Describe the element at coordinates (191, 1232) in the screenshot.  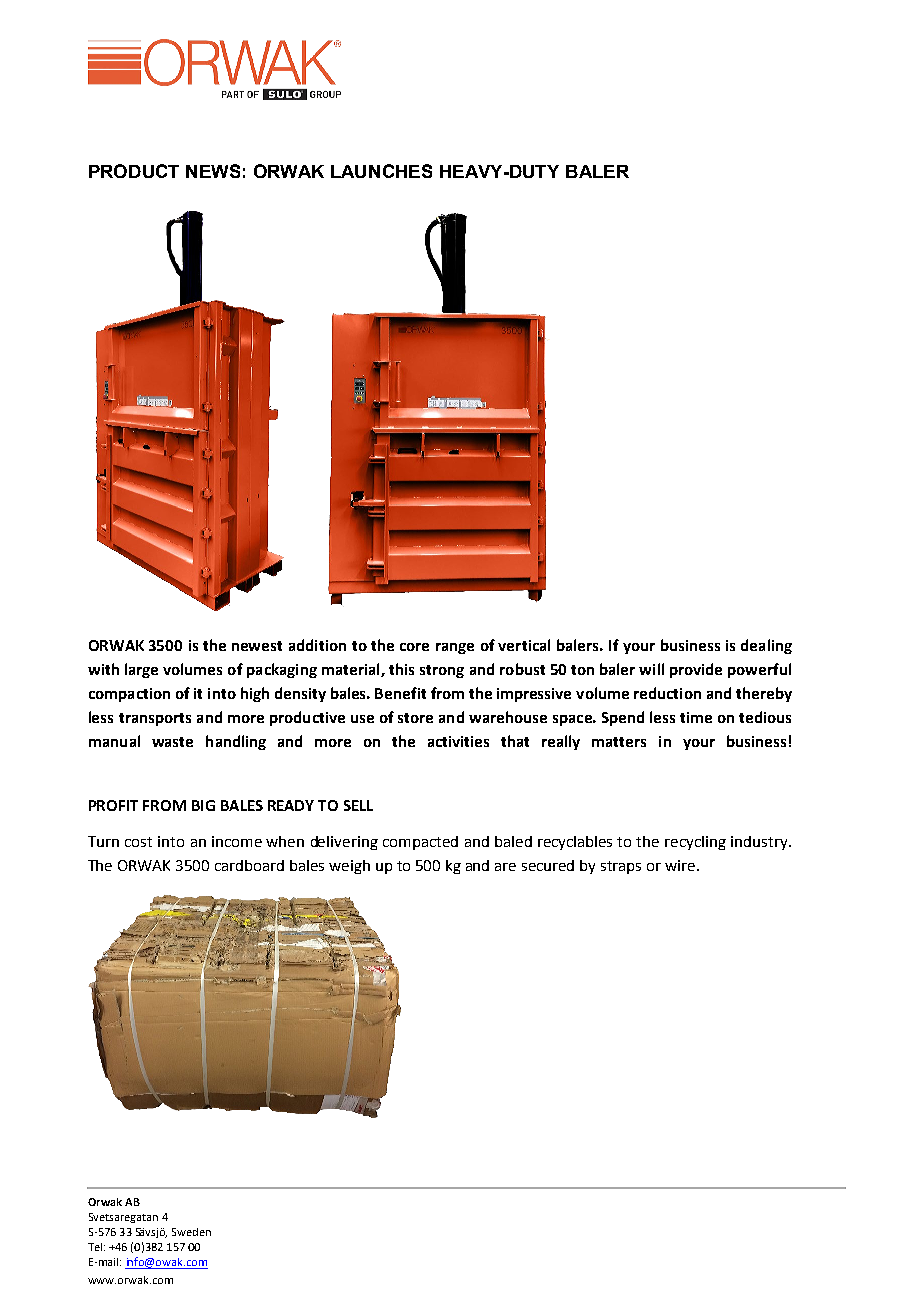
I see `Sweden` at that location.
